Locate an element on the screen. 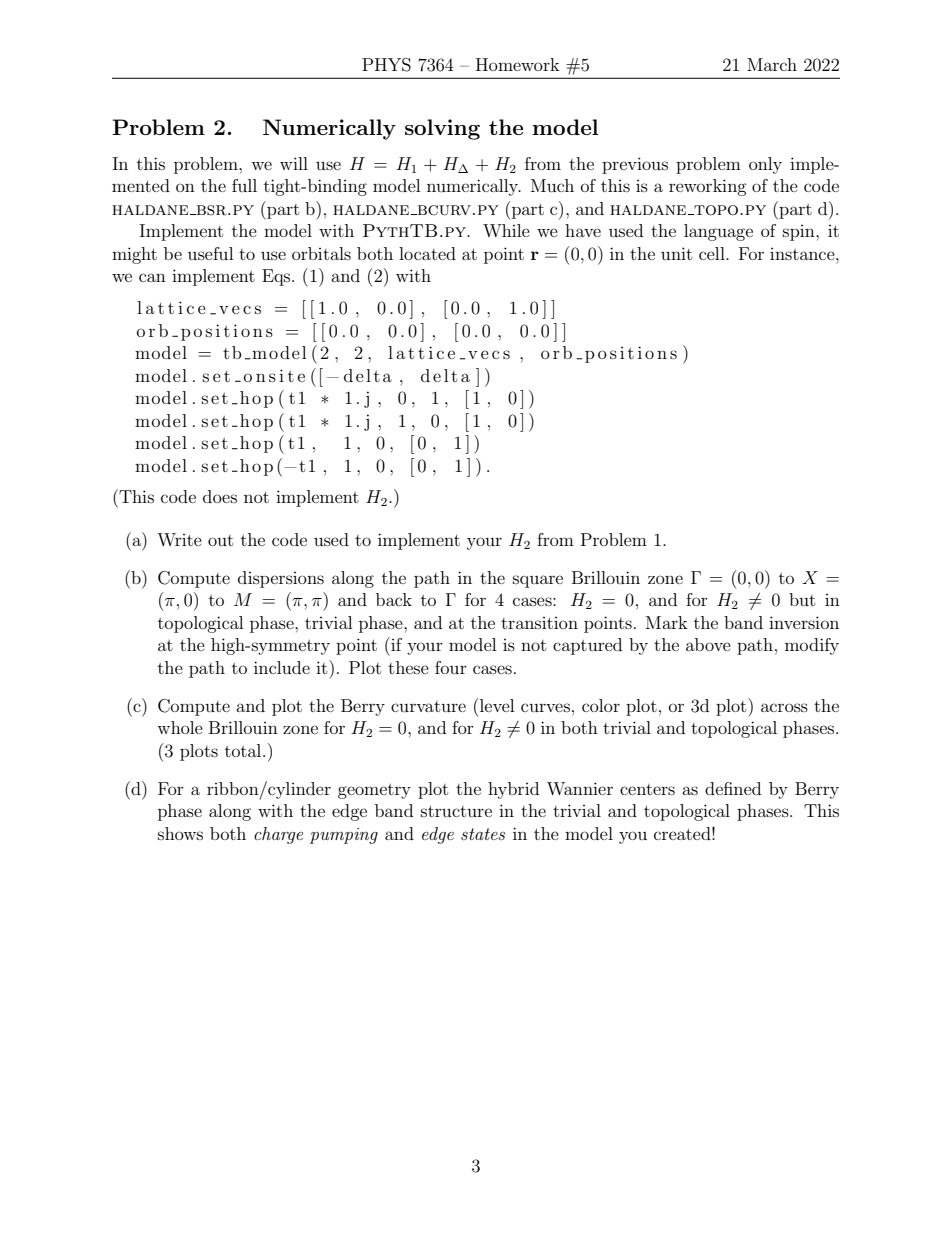 Image resolution: width=952 pixels, height=1233 pixels. square is located at coordinates (538, 581).
